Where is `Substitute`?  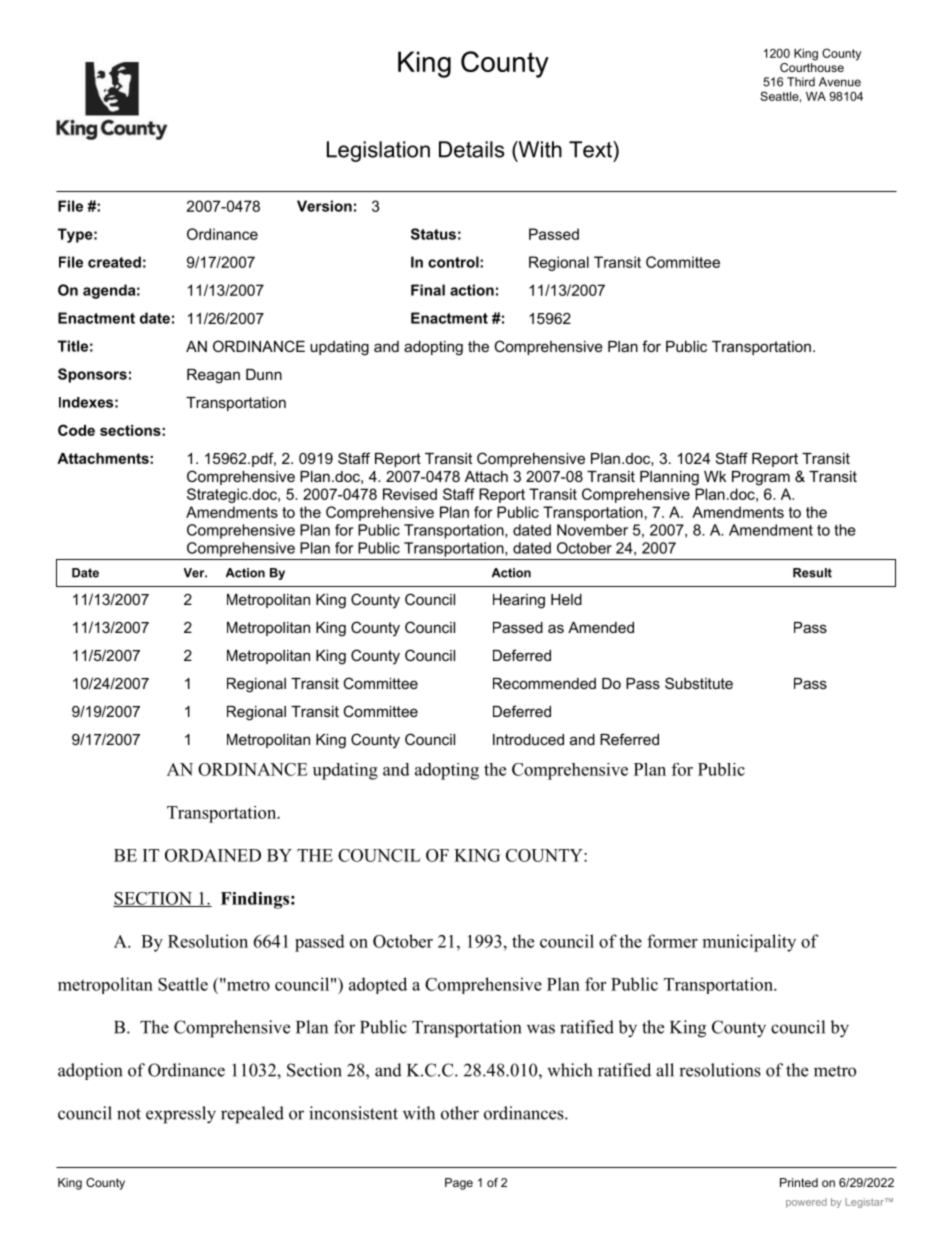
Substitute is located at coordinates (699, 683).
